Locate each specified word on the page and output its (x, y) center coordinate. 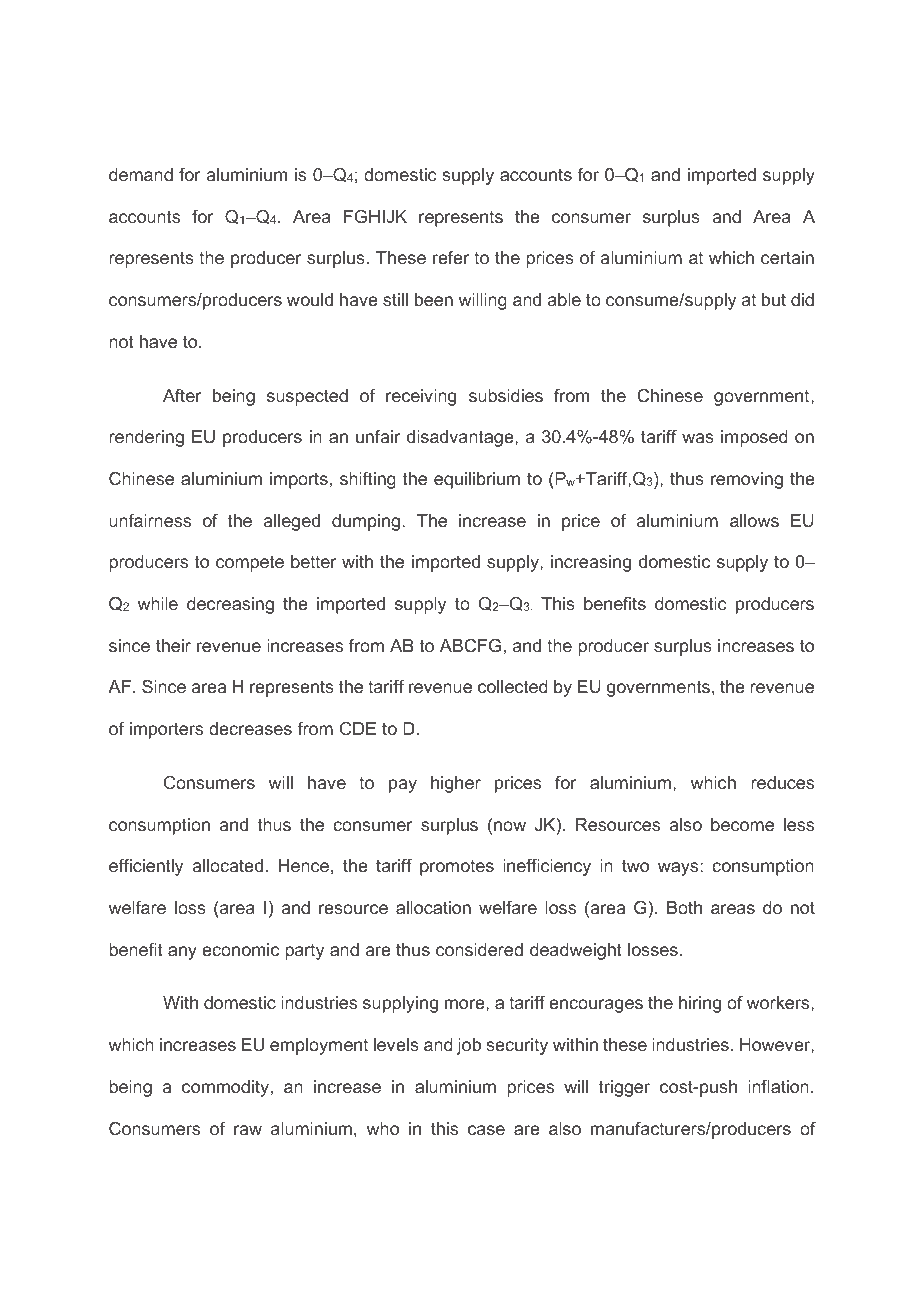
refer (451, 257)
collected (513, 686)
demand (141, 174)
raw (248, 1130)
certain (787, 257)
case (486, 1130)
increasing (591, 563)
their (173, 645)
